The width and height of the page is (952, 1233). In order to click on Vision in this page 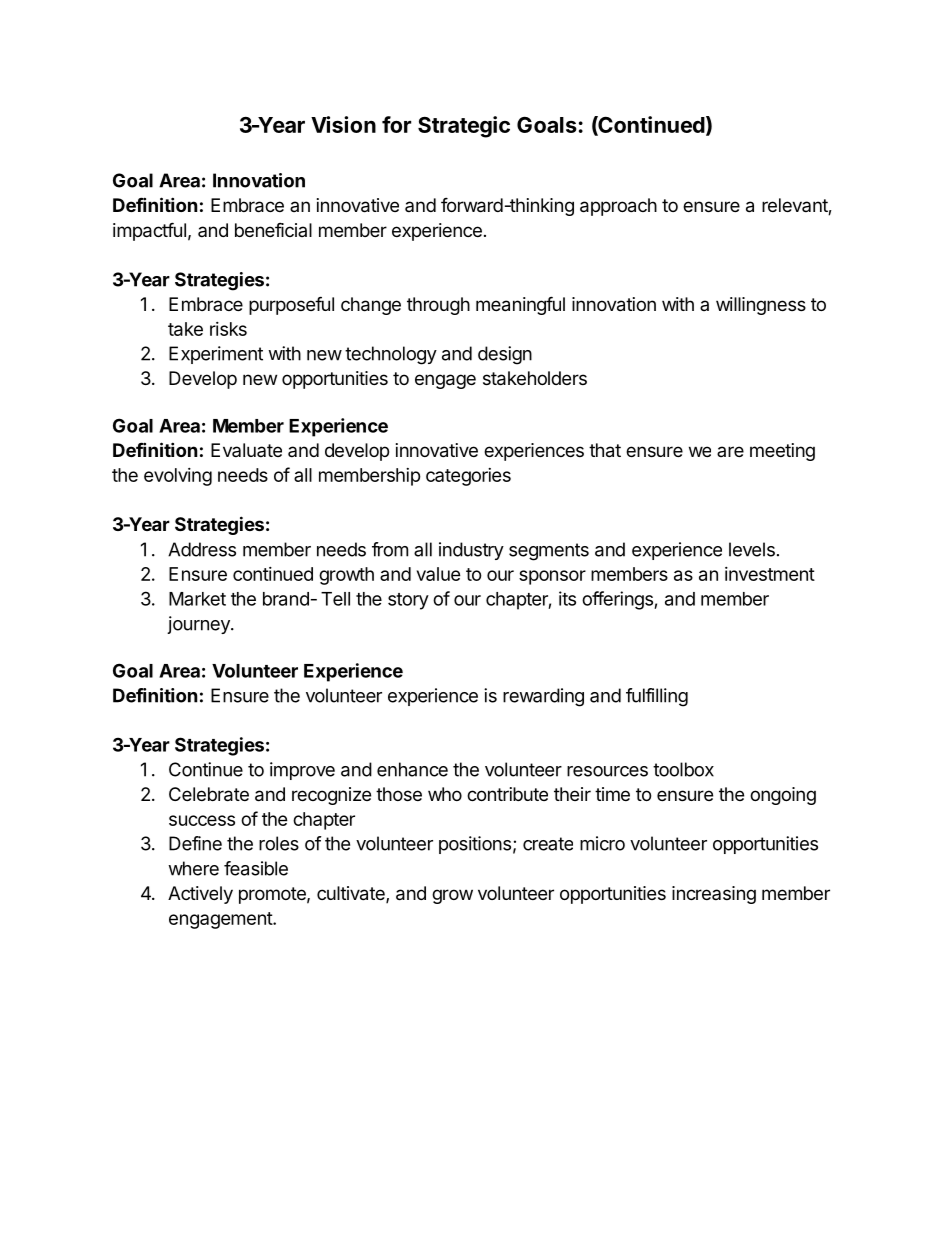, I will do `click(343, 124)`.
